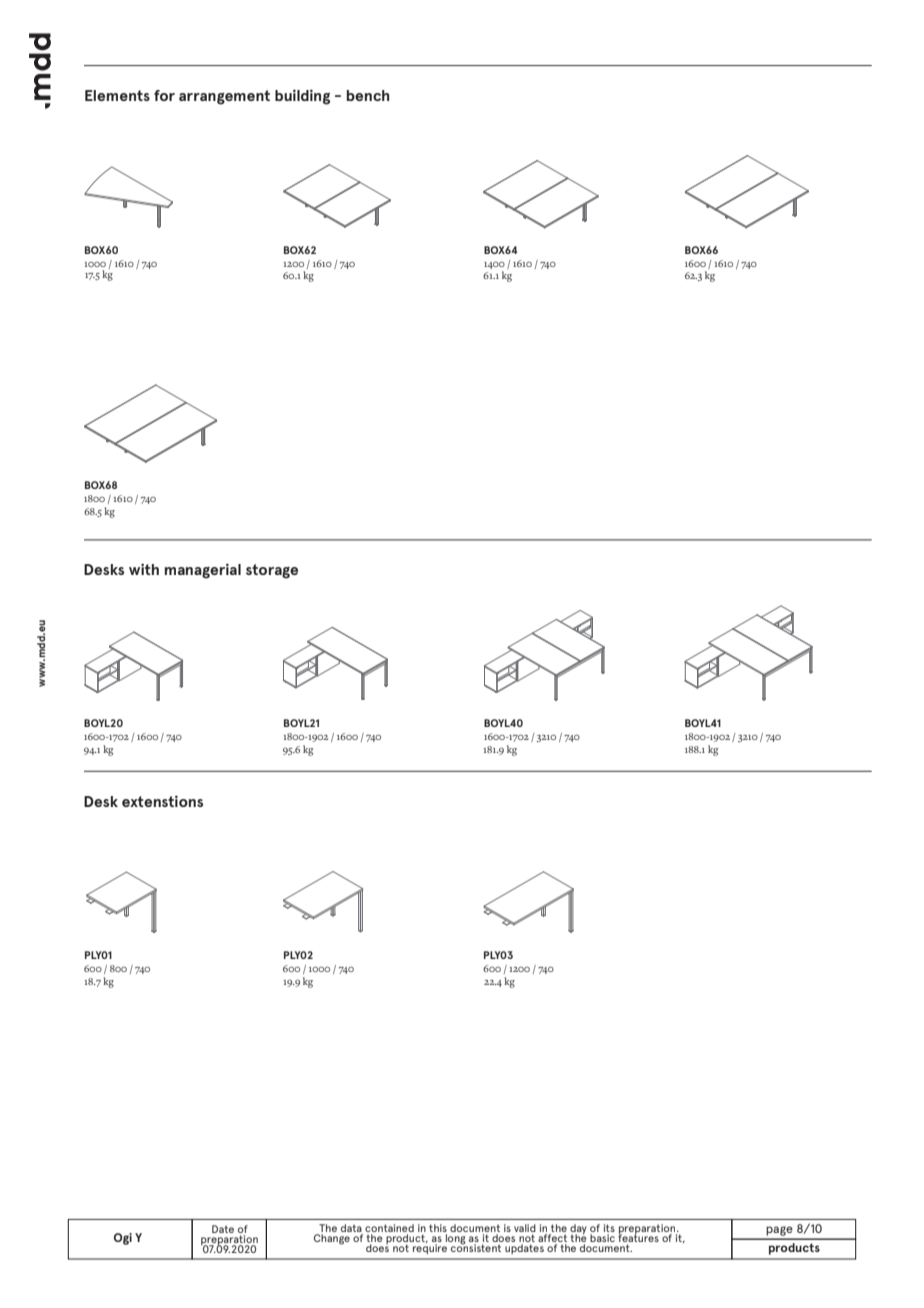 This document has height=1308, width=924. Describe the element at coordinates (144, 569) in the document. I see `with` at that location.
